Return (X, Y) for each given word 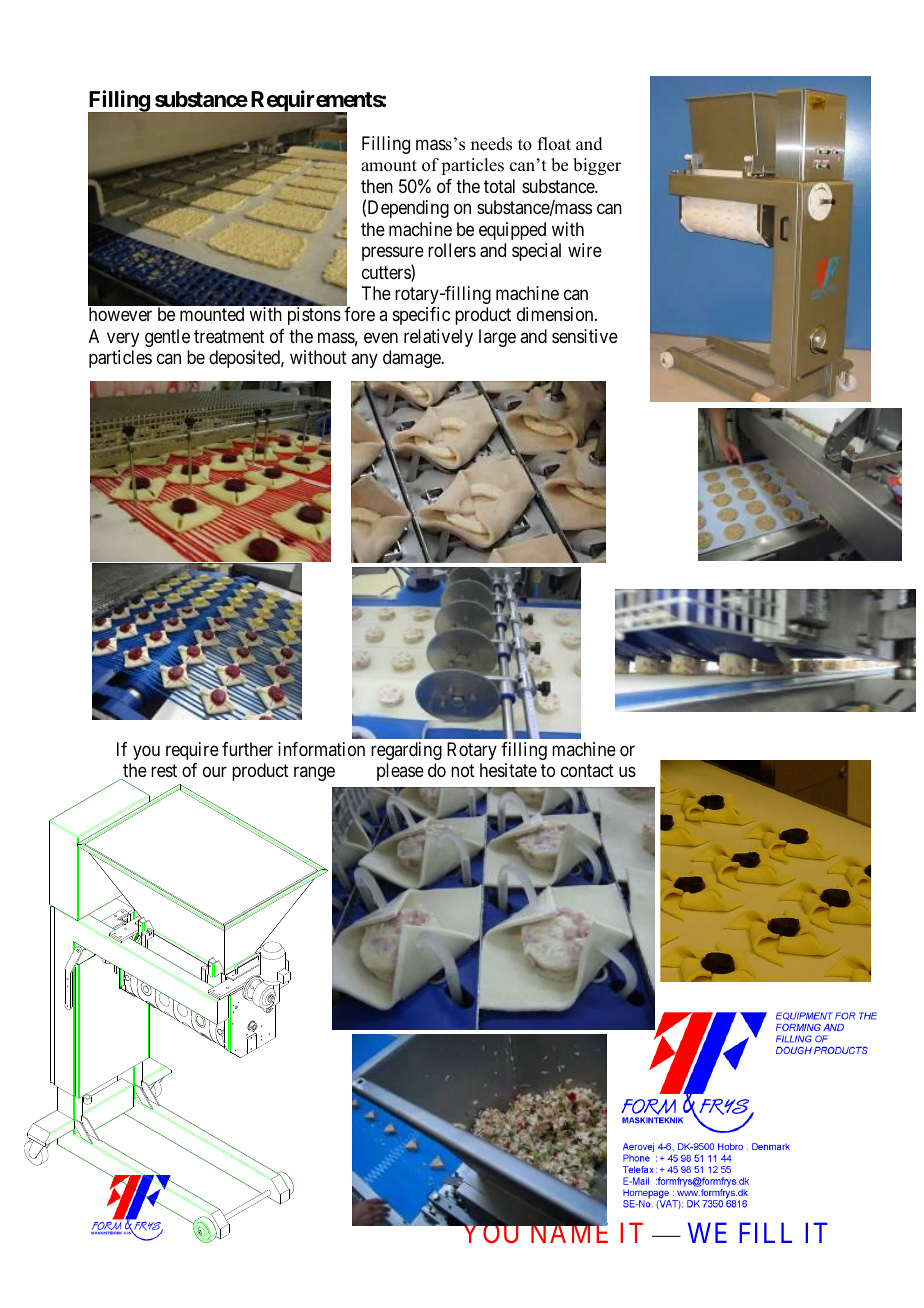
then (377, 186)
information (321, 749)
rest (164, 770)
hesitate (508, 770)
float (554, 144)
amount (389, 166)
